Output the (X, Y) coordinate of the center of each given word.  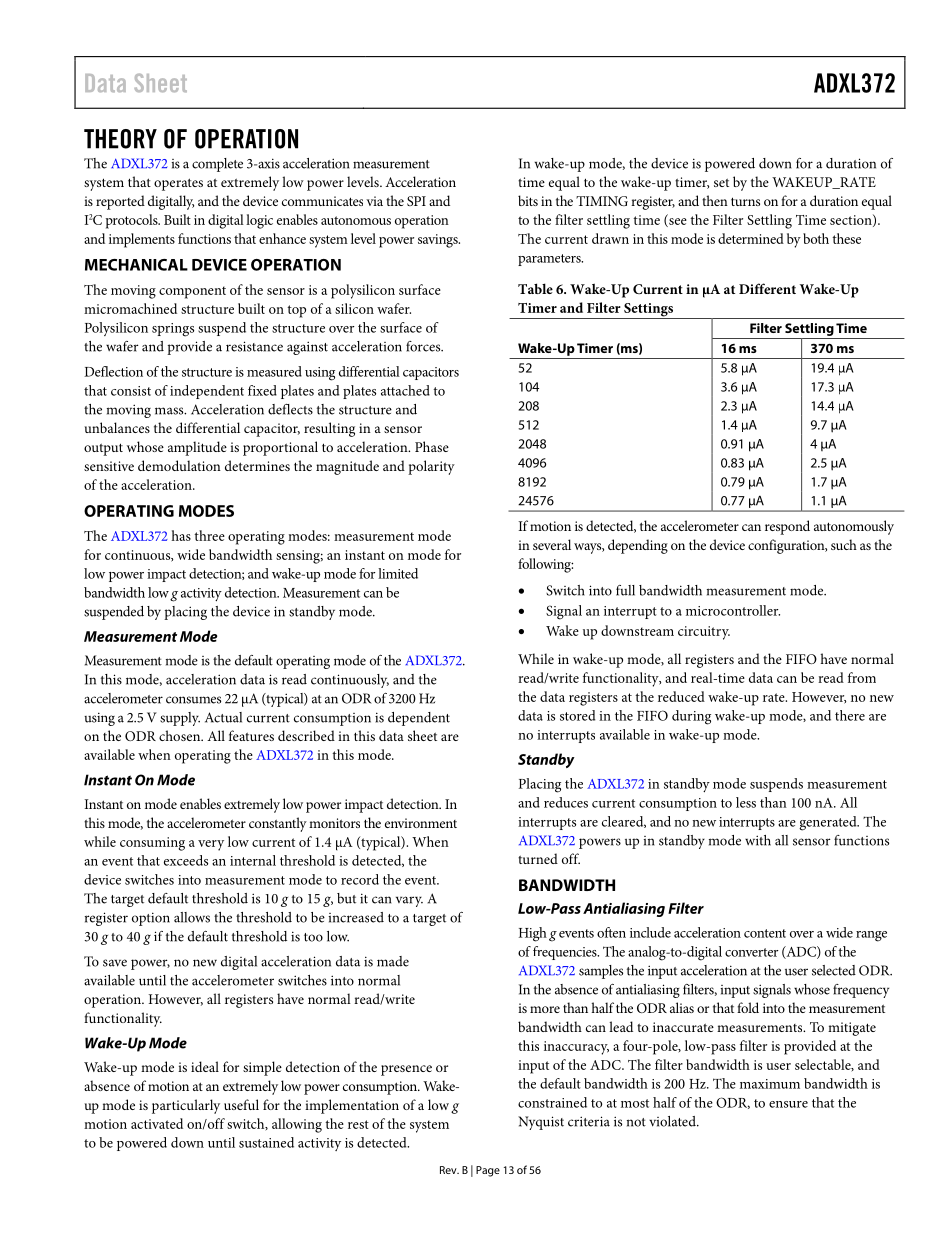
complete (217, 165)
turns (745, 201)
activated (157, 1123)
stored (577, 715)
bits (528, 200)
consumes (193, 700)
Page (488, 1171)
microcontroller (733, 610)
